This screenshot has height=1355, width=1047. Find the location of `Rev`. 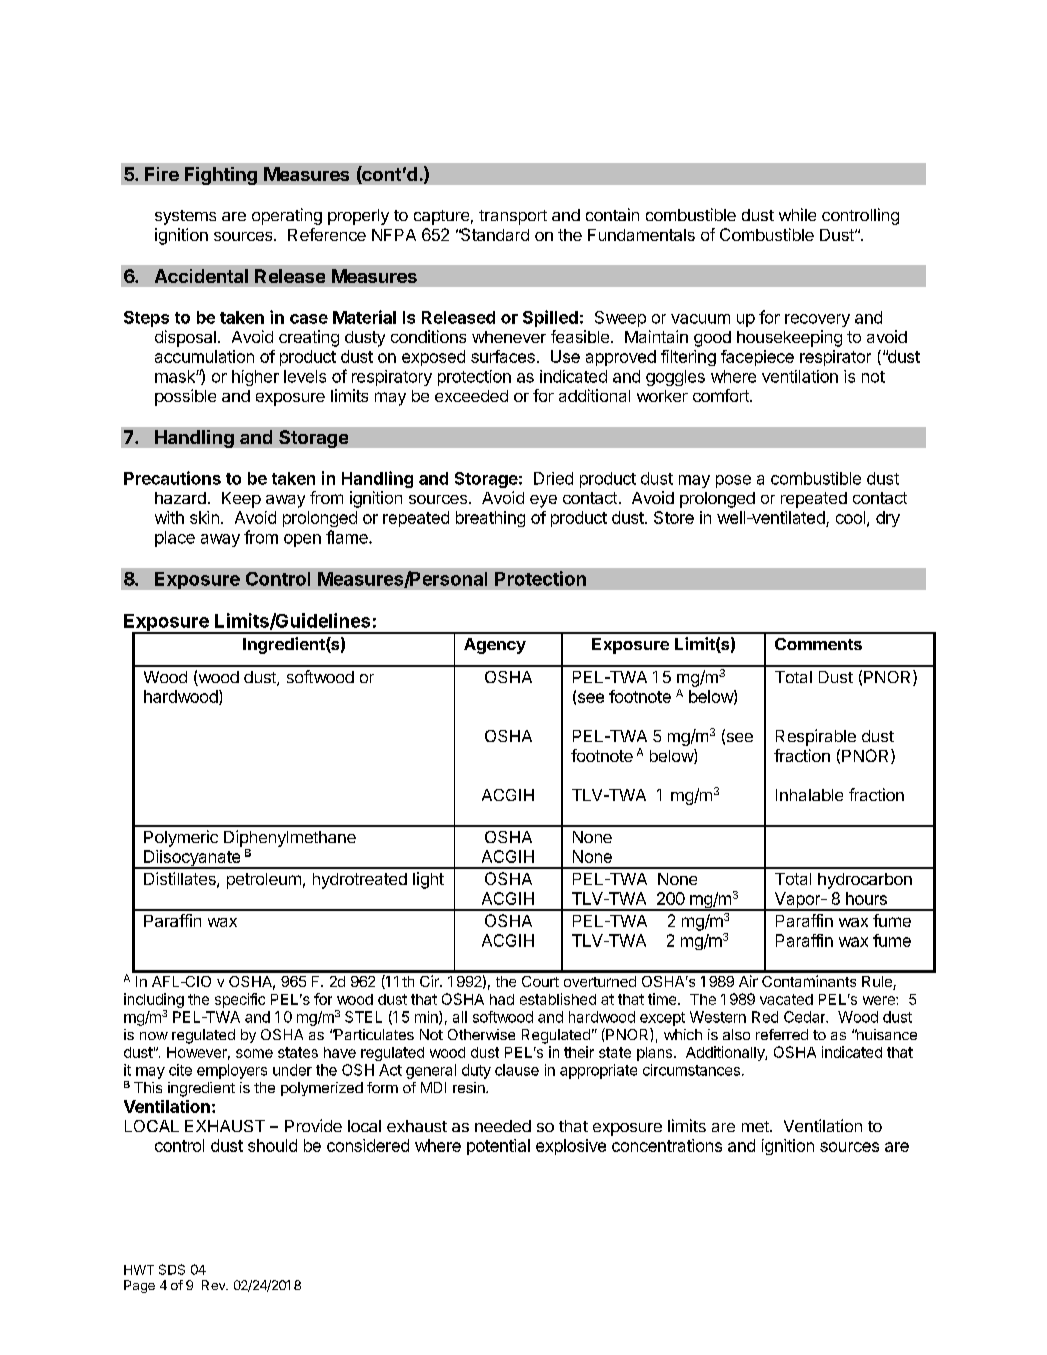

Rev is located at coordinates (214, 1285).
